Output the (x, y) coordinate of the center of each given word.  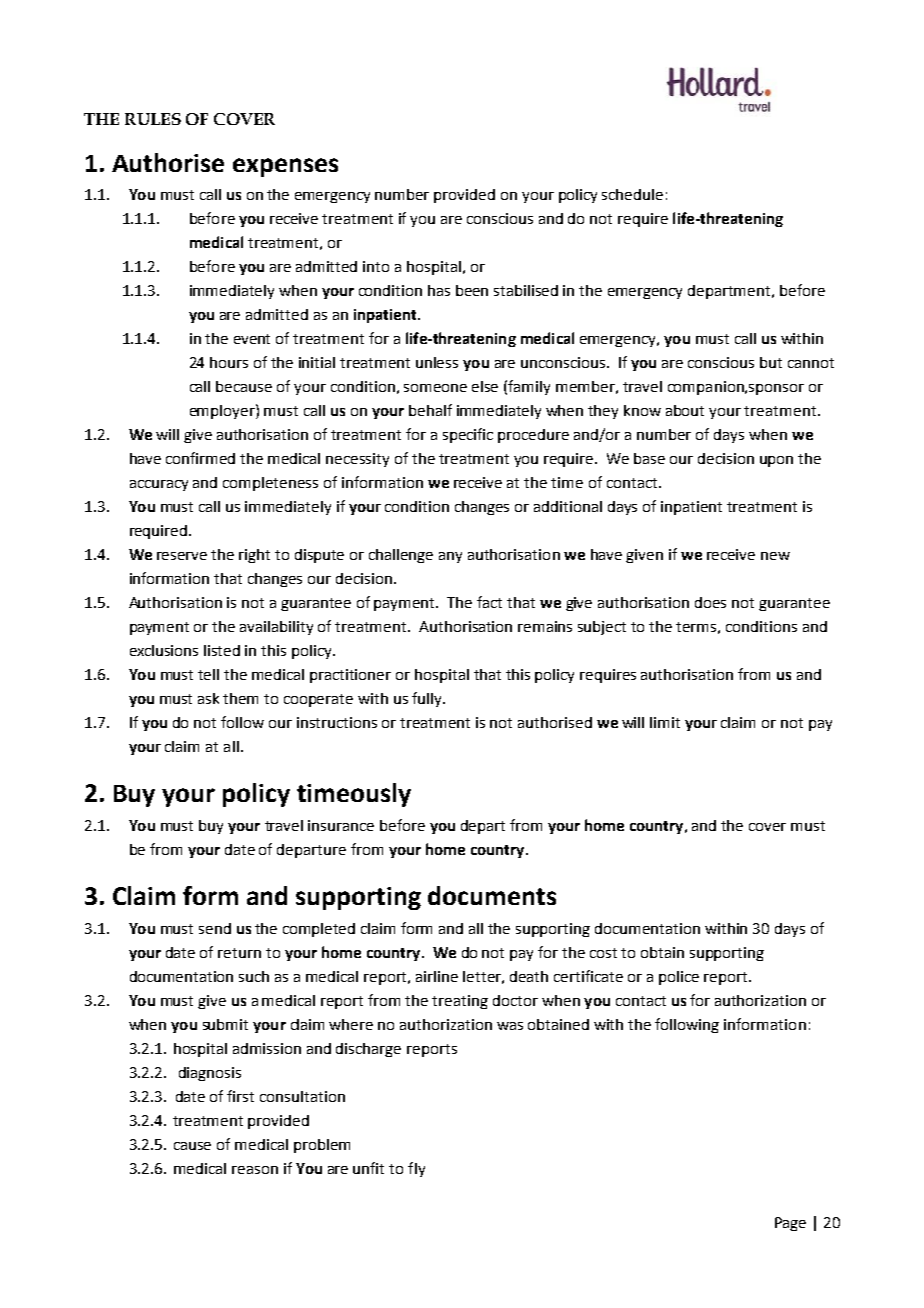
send (215, 928)
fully (428, 699)
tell (208, 674)
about (685, 410)
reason (255, 1170)
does (710, 602)
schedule (632, 194)
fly (416, 1169)
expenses (285, 167)
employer (223, 411)
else (485, 386)
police (679, 978)
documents (492, 895)
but (771, 362)
